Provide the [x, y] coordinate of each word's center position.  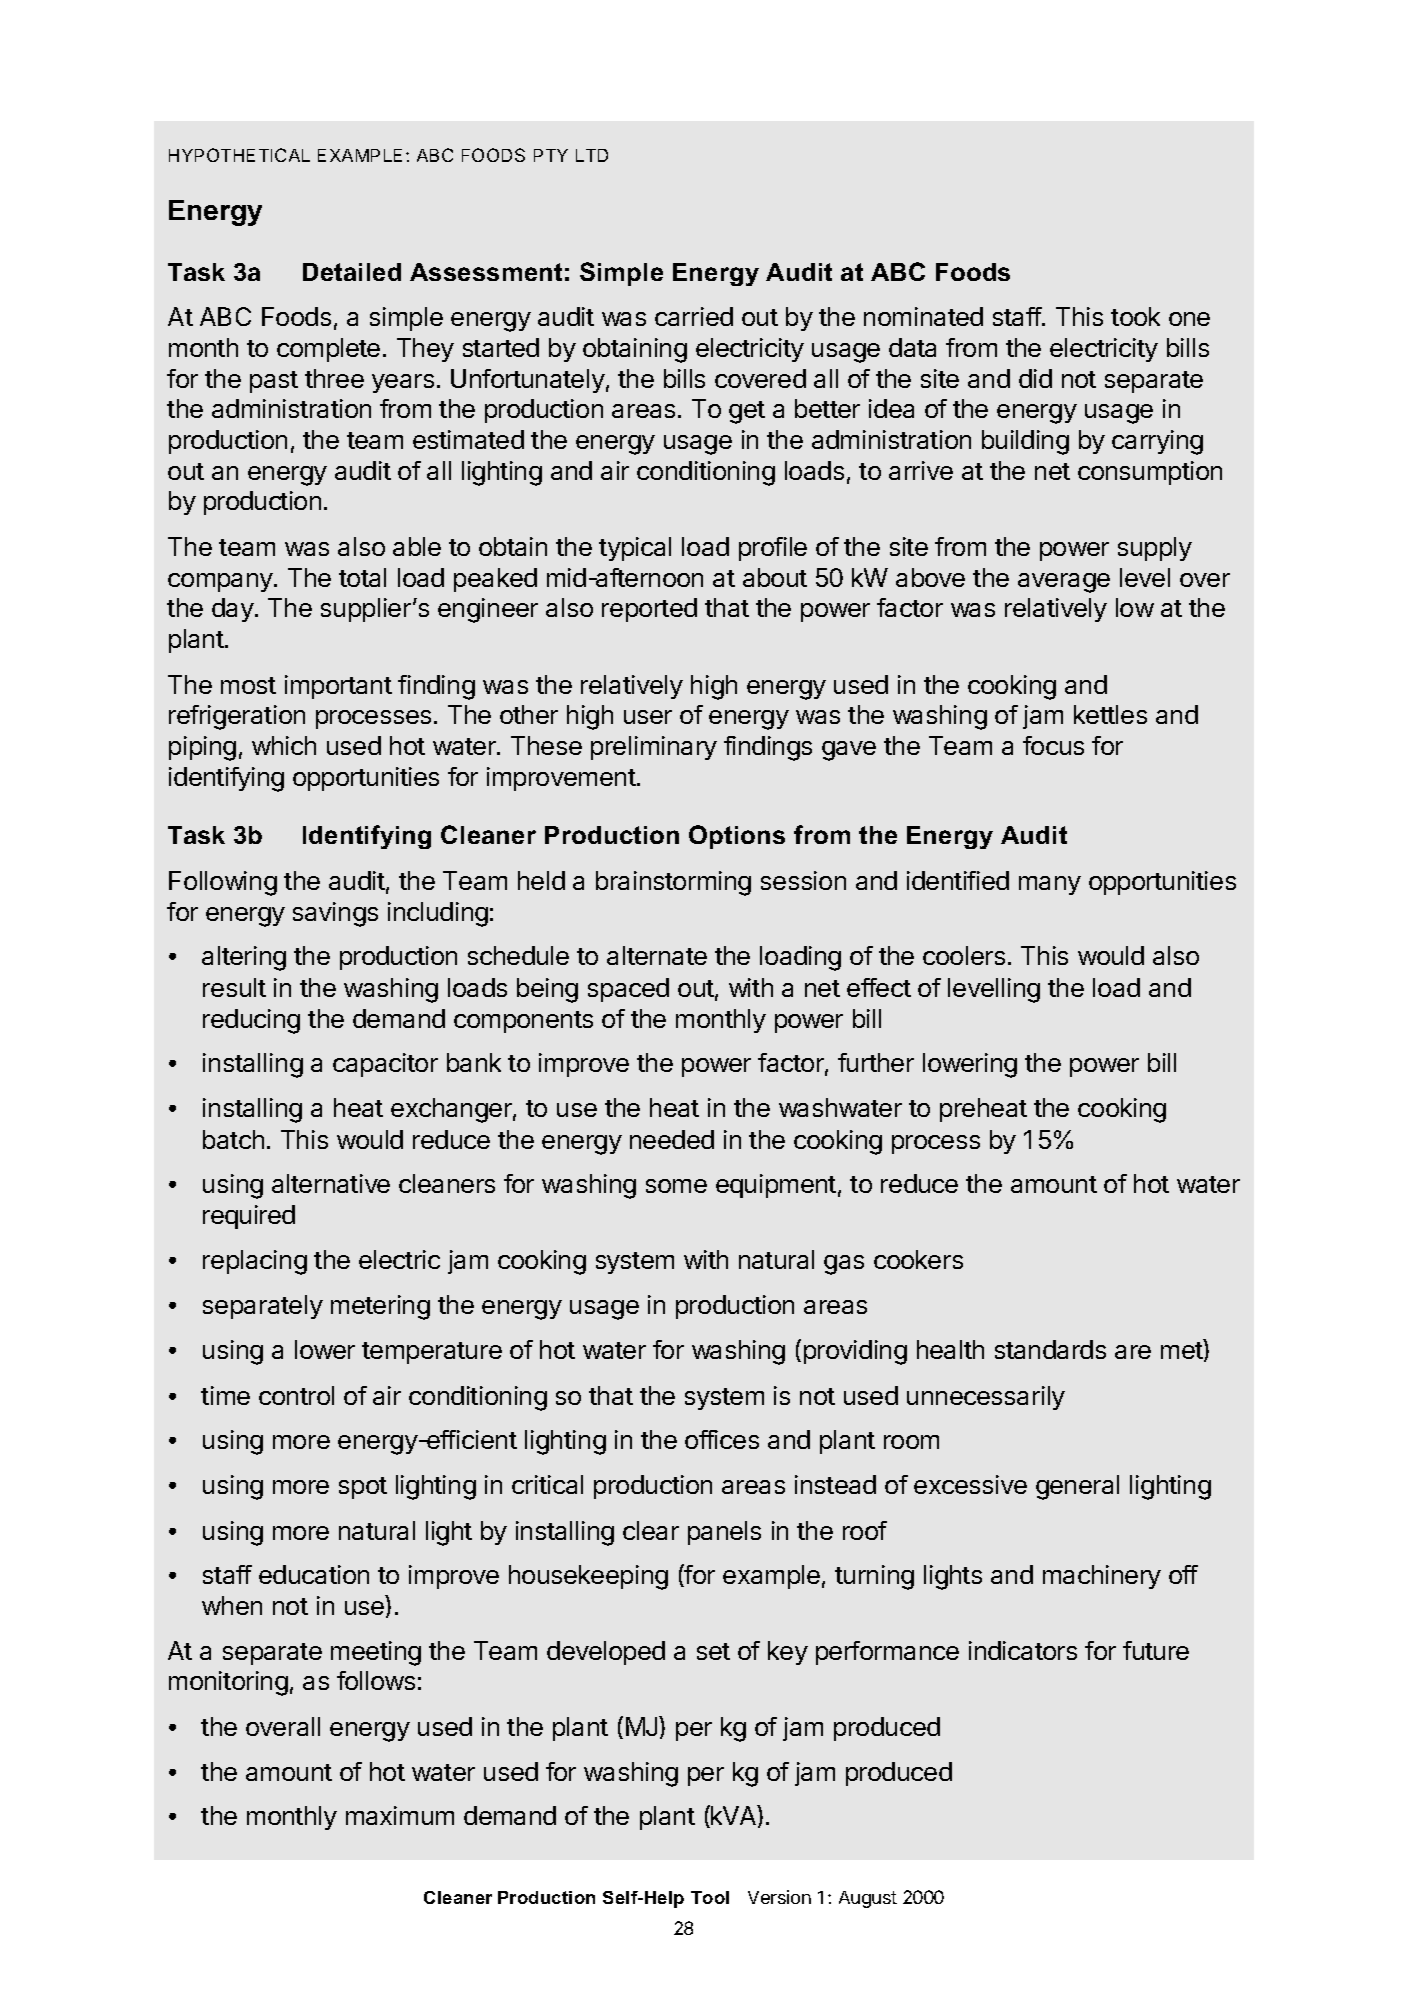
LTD [592, 155]
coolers [964, 955]
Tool [710, 1897]
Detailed [352, 272]
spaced [628, 990]
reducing [251, 1021]
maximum [400, 1815]
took [1135, 316]
